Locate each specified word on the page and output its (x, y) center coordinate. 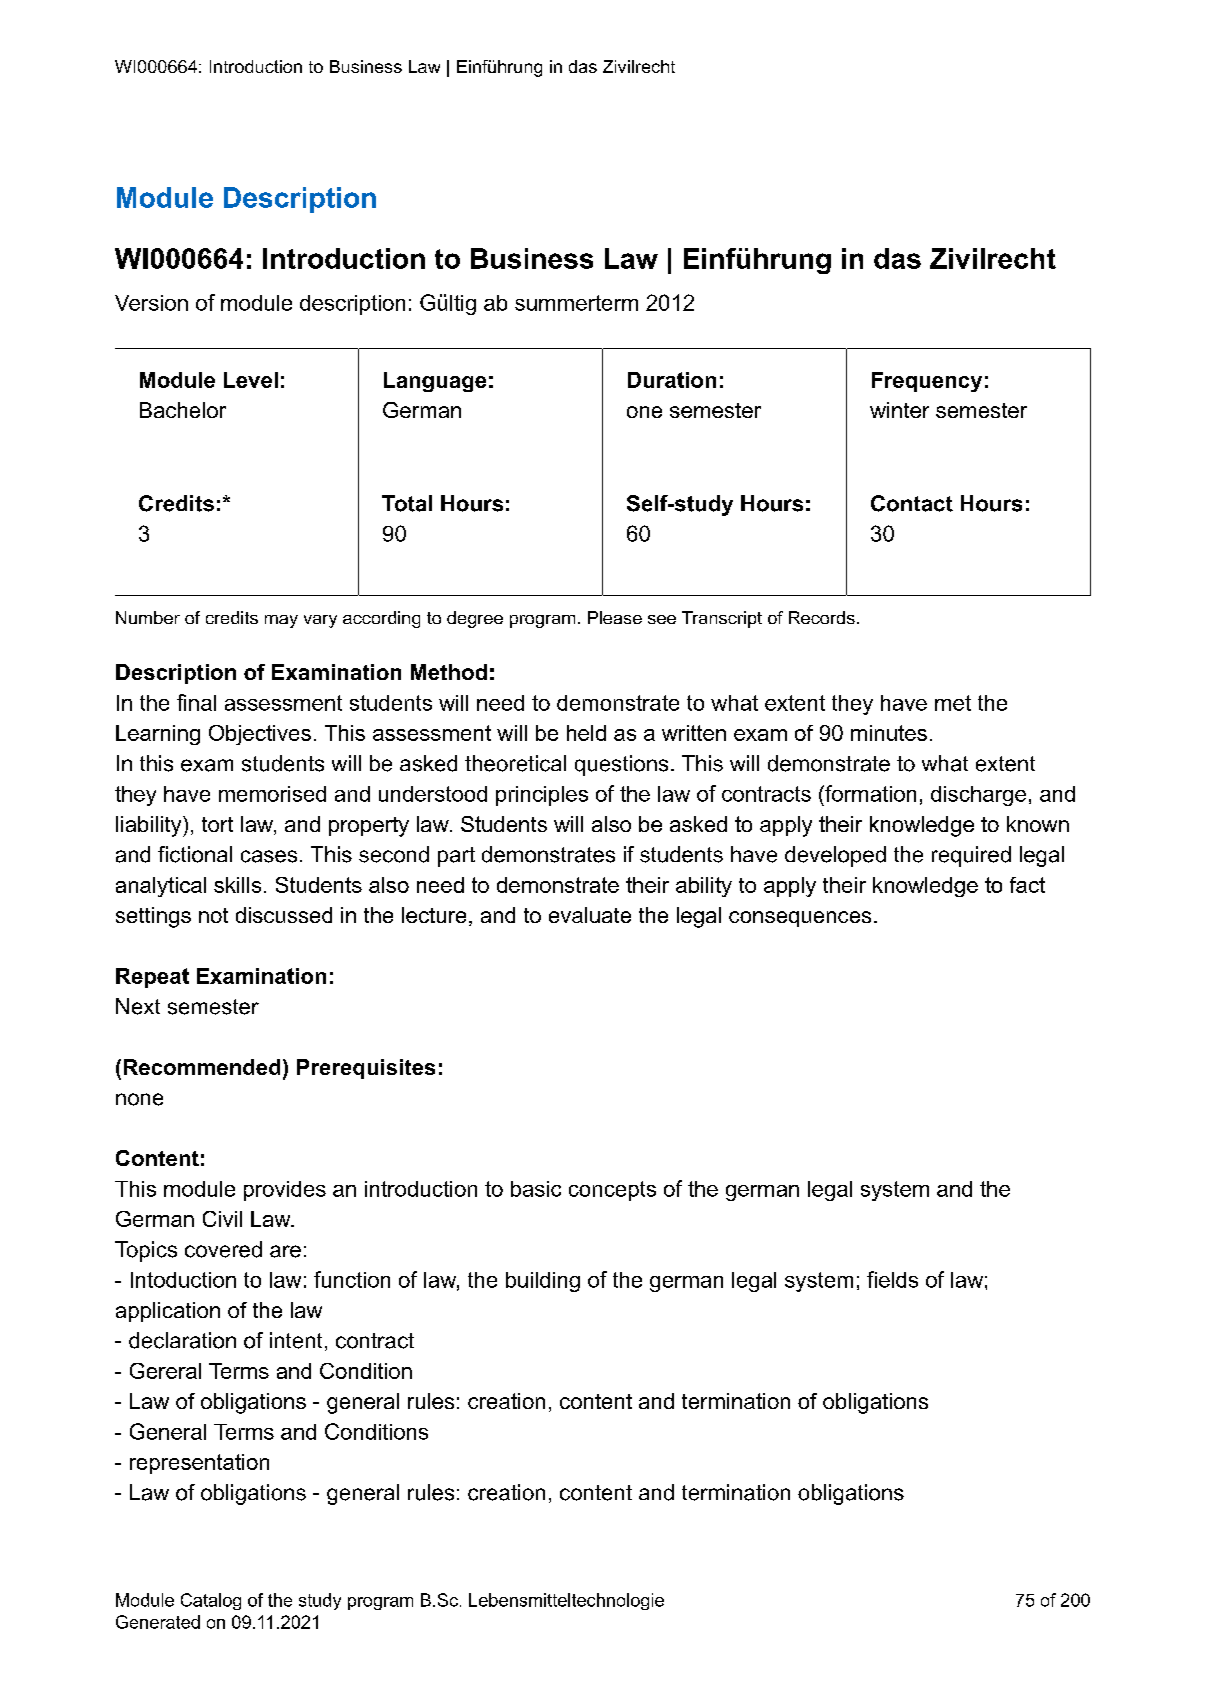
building (543, 1282)
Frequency (927, 382)
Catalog (211, 1601)
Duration (672, 380)
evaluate (590, 915)
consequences (800, 919)
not (213, 915)
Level (251, 380)
